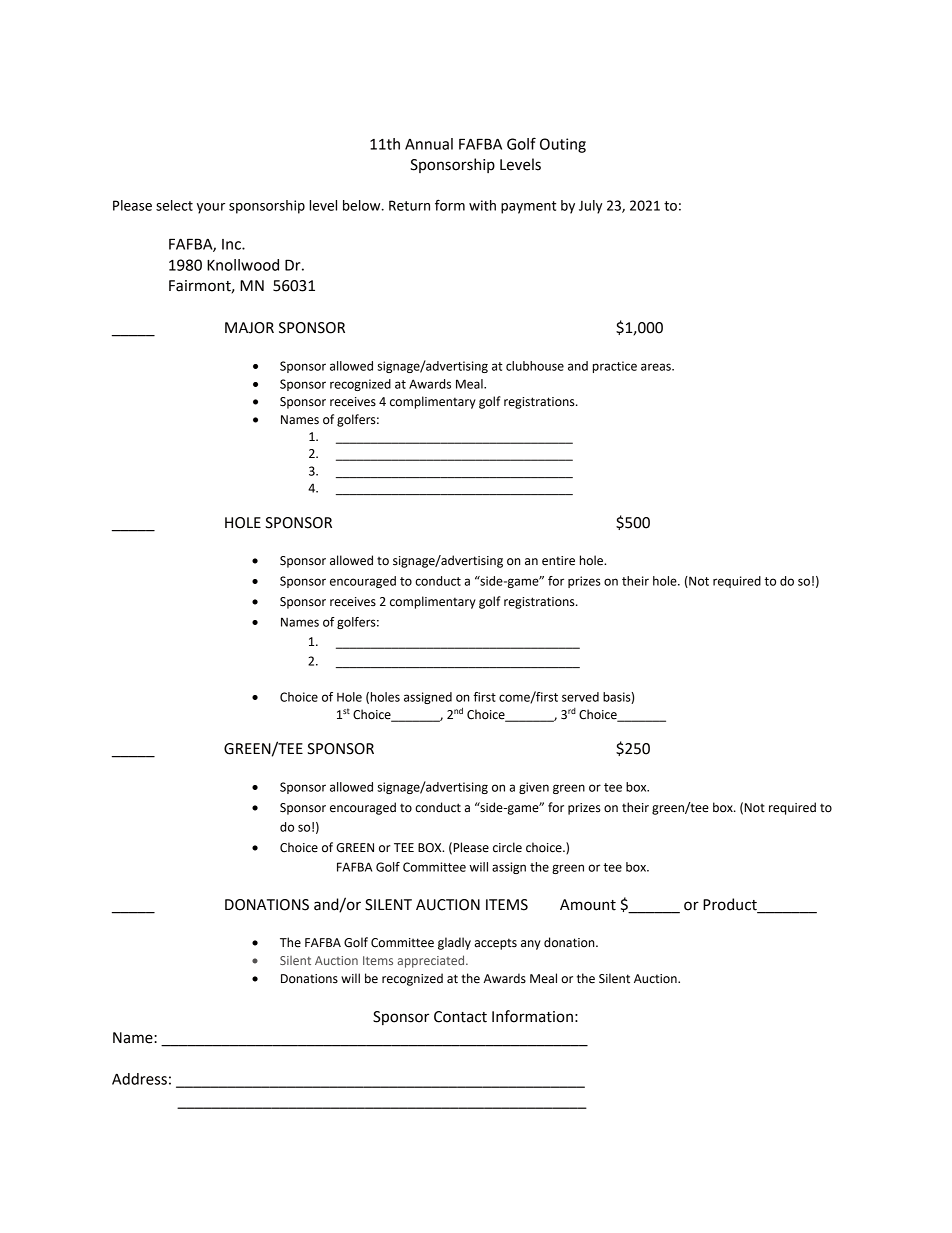 This image has height=1233, width=952. What do you see at coordinates (460, 1017) in the image?
I see `Contact` at bounding box center [460, 1017].
